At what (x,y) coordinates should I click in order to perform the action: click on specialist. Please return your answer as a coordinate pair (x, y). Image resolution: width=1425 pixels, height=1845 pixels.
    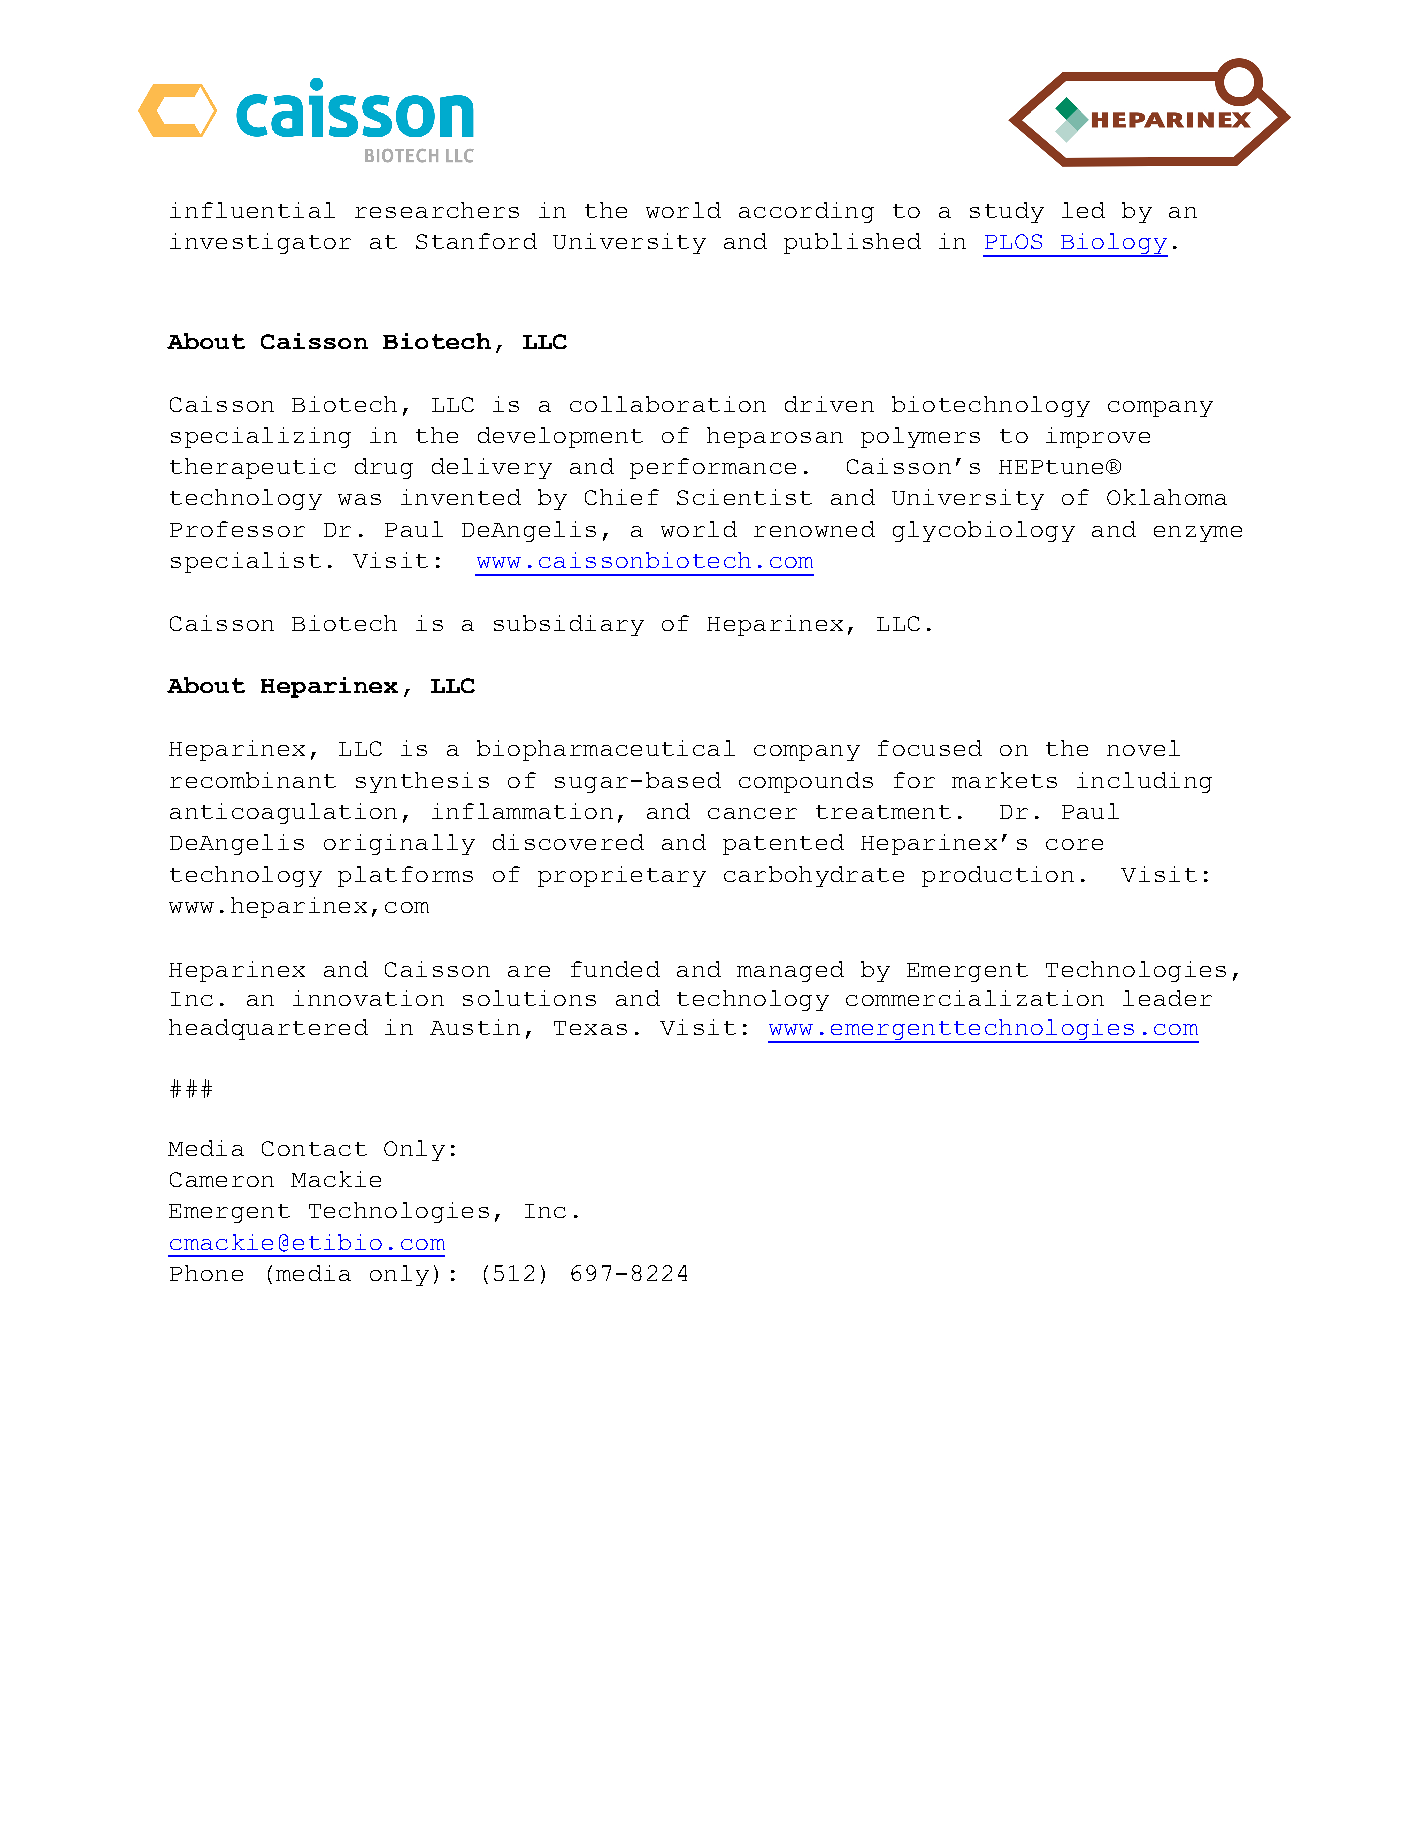
    Looking at the image, I should click on (246, 562).
